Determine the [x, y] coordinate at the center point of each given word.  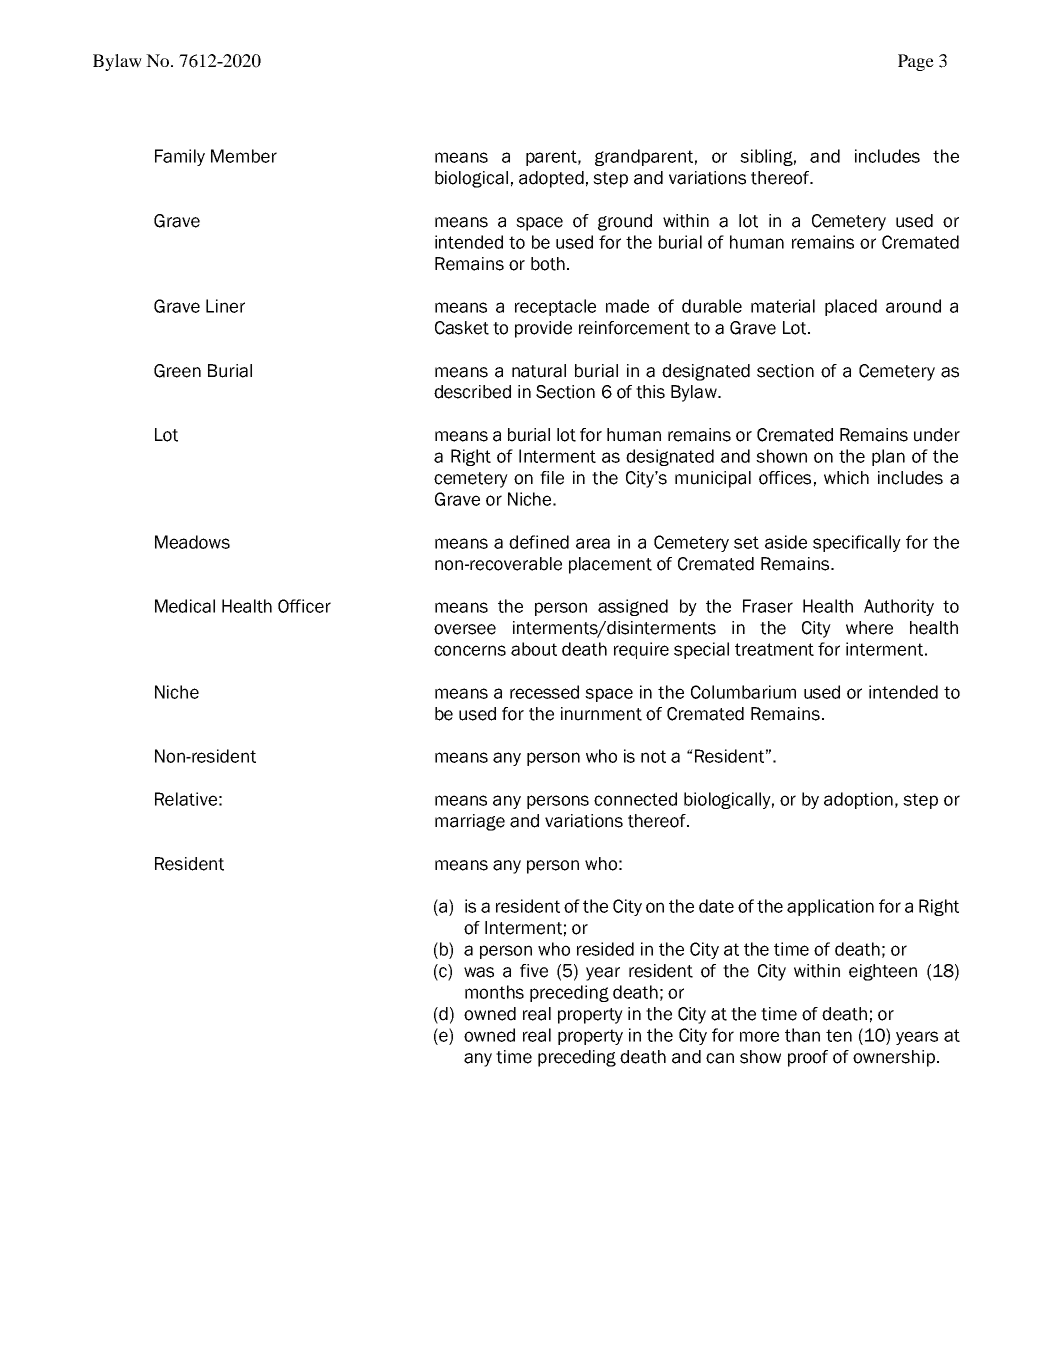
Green [177, 371]
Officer [304, 606]
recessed [544, 692]
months [494, 992]
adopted [551, 179]
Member [244, 156]
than [802, 1035]
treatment [774, 649]
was [479, 972]
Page [916, 62]
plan [888, 457]
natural [539, 371]
